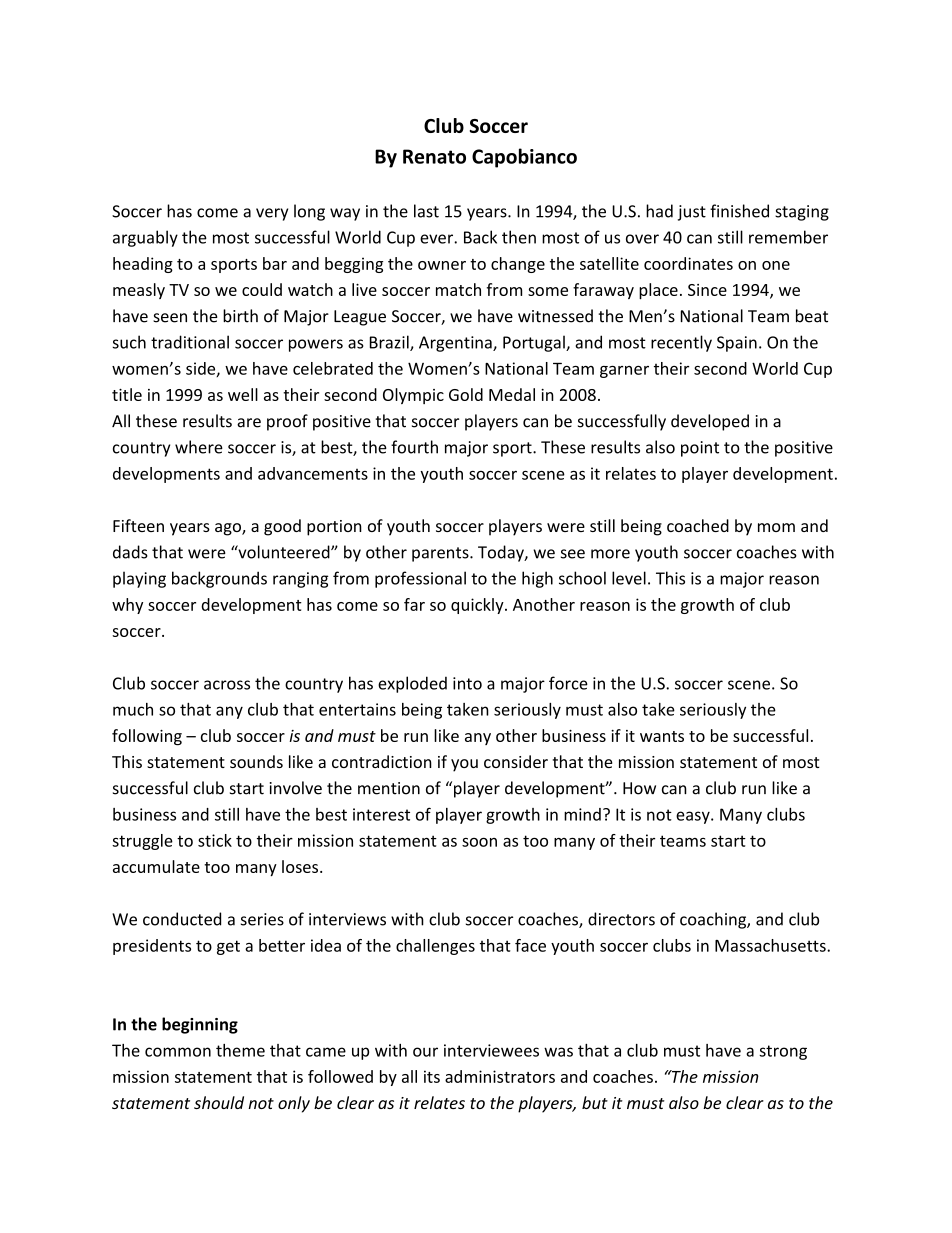 This screenshot has height=1233, width=952. Describe the element at coordinates (662, 736) in the screenshot. I see `wants` at that location.
